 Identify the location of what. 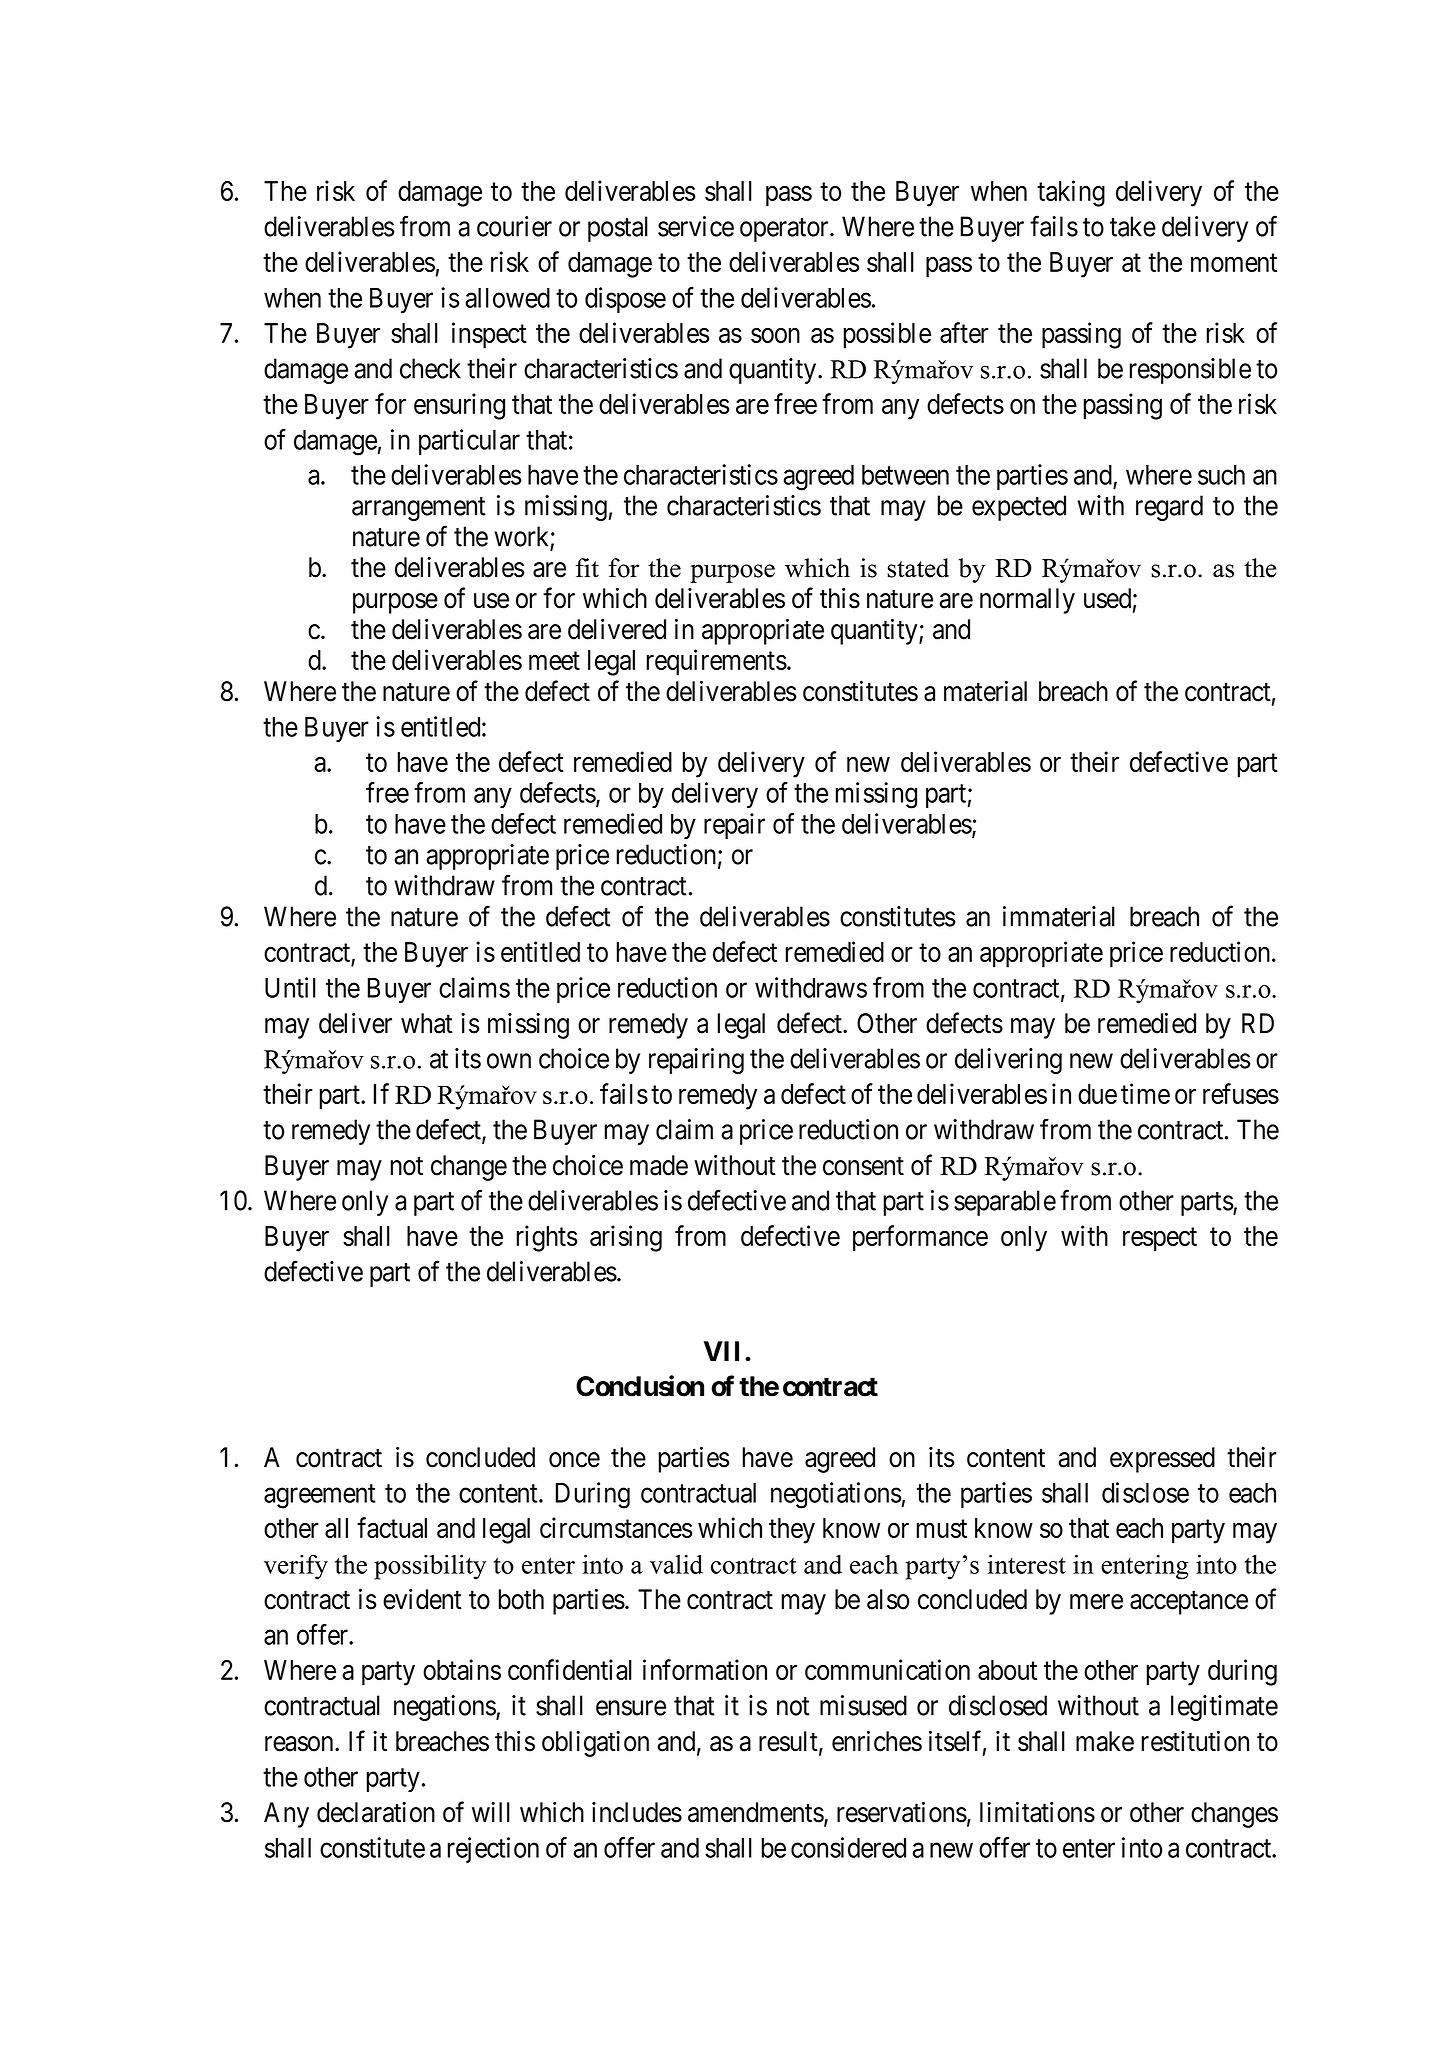
(427, 1023).
